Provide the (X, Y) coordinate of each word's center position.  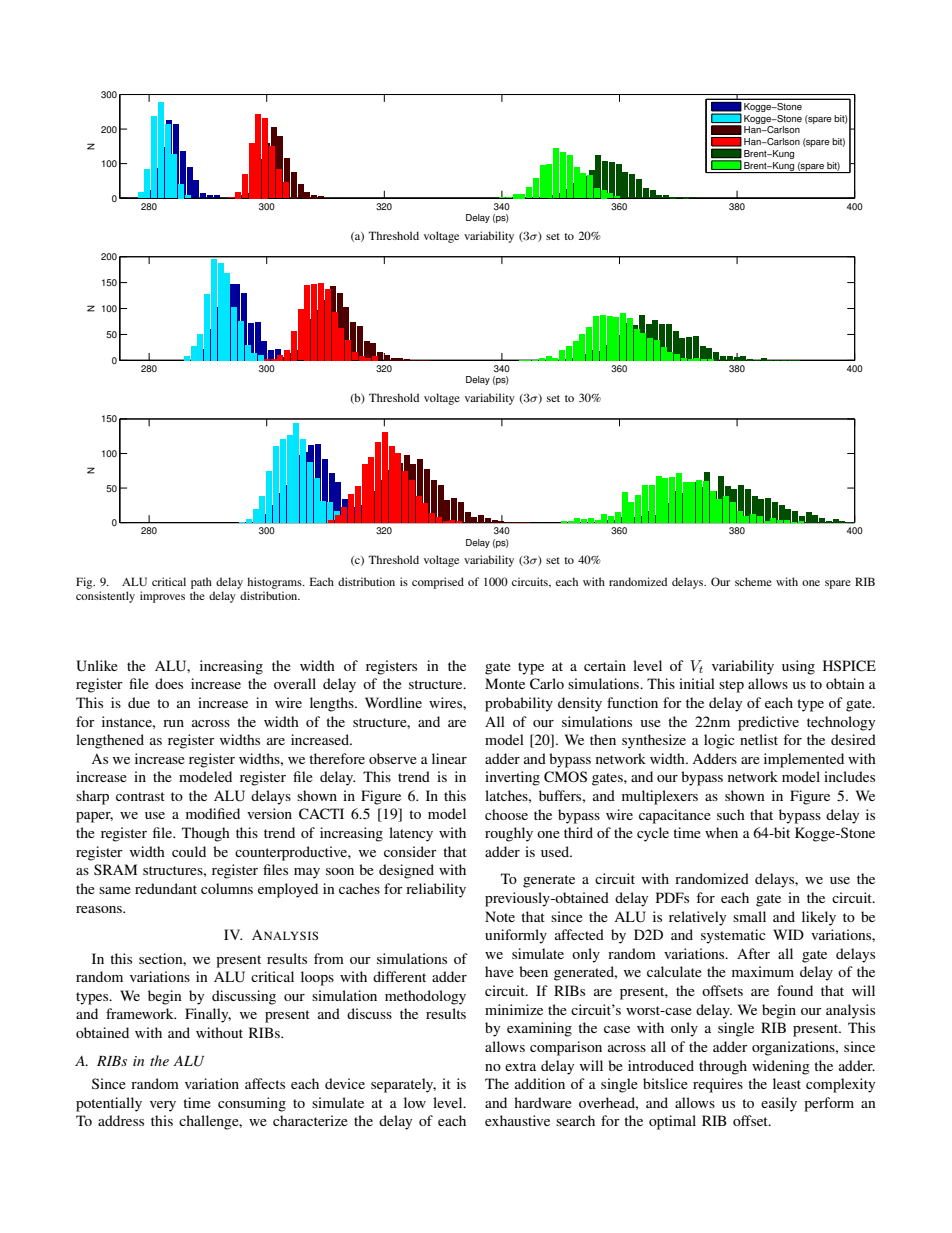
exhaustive (517, 1120)
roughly (509, 834)
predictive (768, 723)
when (721, 832)
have (499, 971)
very (163, 1106)
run (173, 723)
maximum (763, 971)
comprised (438, 583)
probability (519, 704)
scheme (753, 581)
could (189, 851)
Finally (208, 1015)
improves (162, 597)
